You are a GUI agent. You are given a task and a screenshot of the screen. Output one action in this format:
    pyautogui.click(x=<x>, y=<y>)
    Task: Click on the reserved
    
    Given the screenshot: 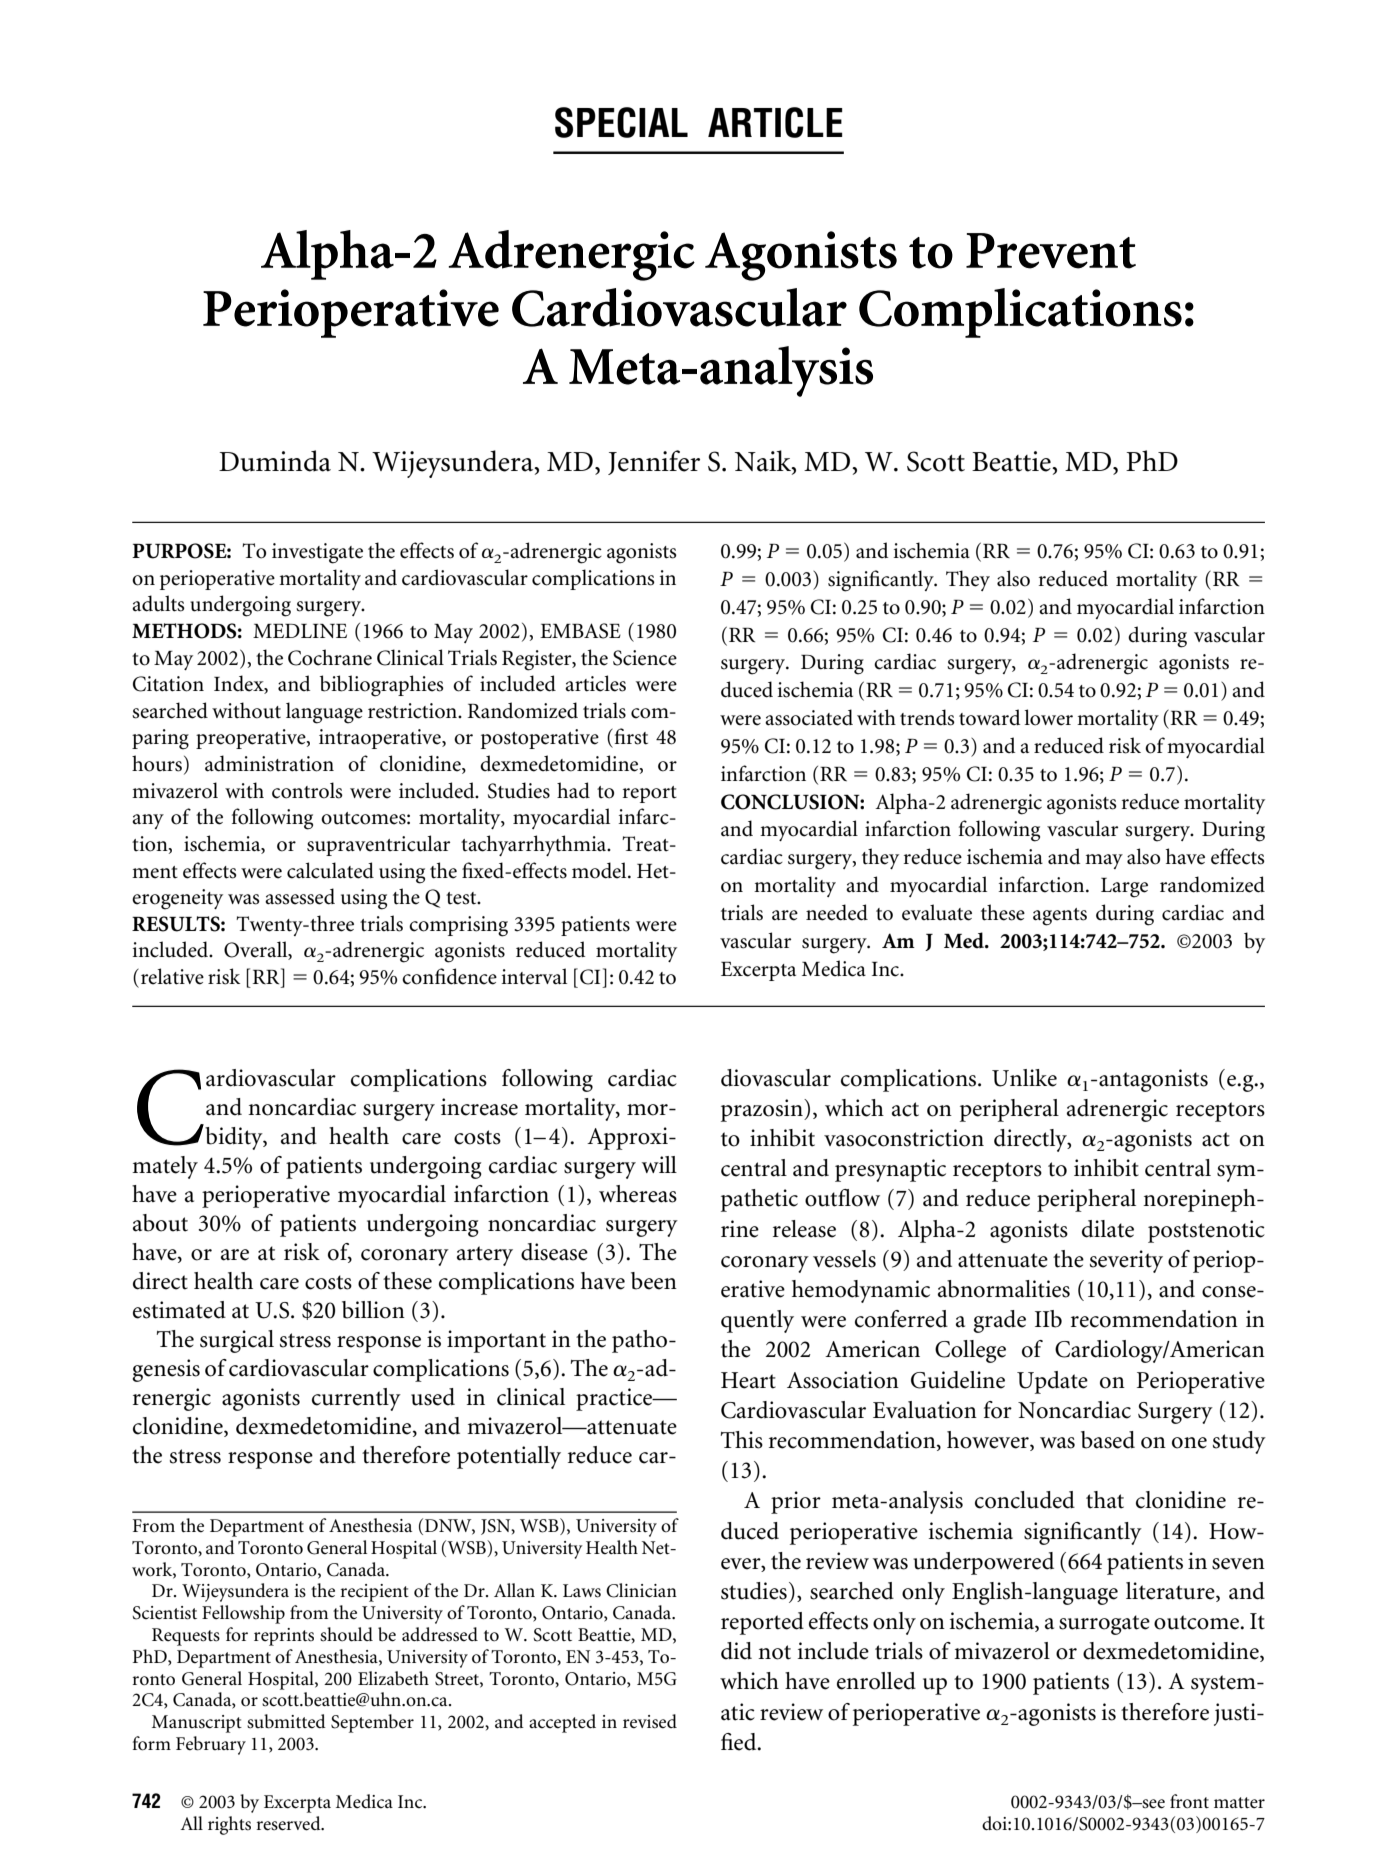 What is the action you would take?
    pyautogui.click(x=290, y=1823)
